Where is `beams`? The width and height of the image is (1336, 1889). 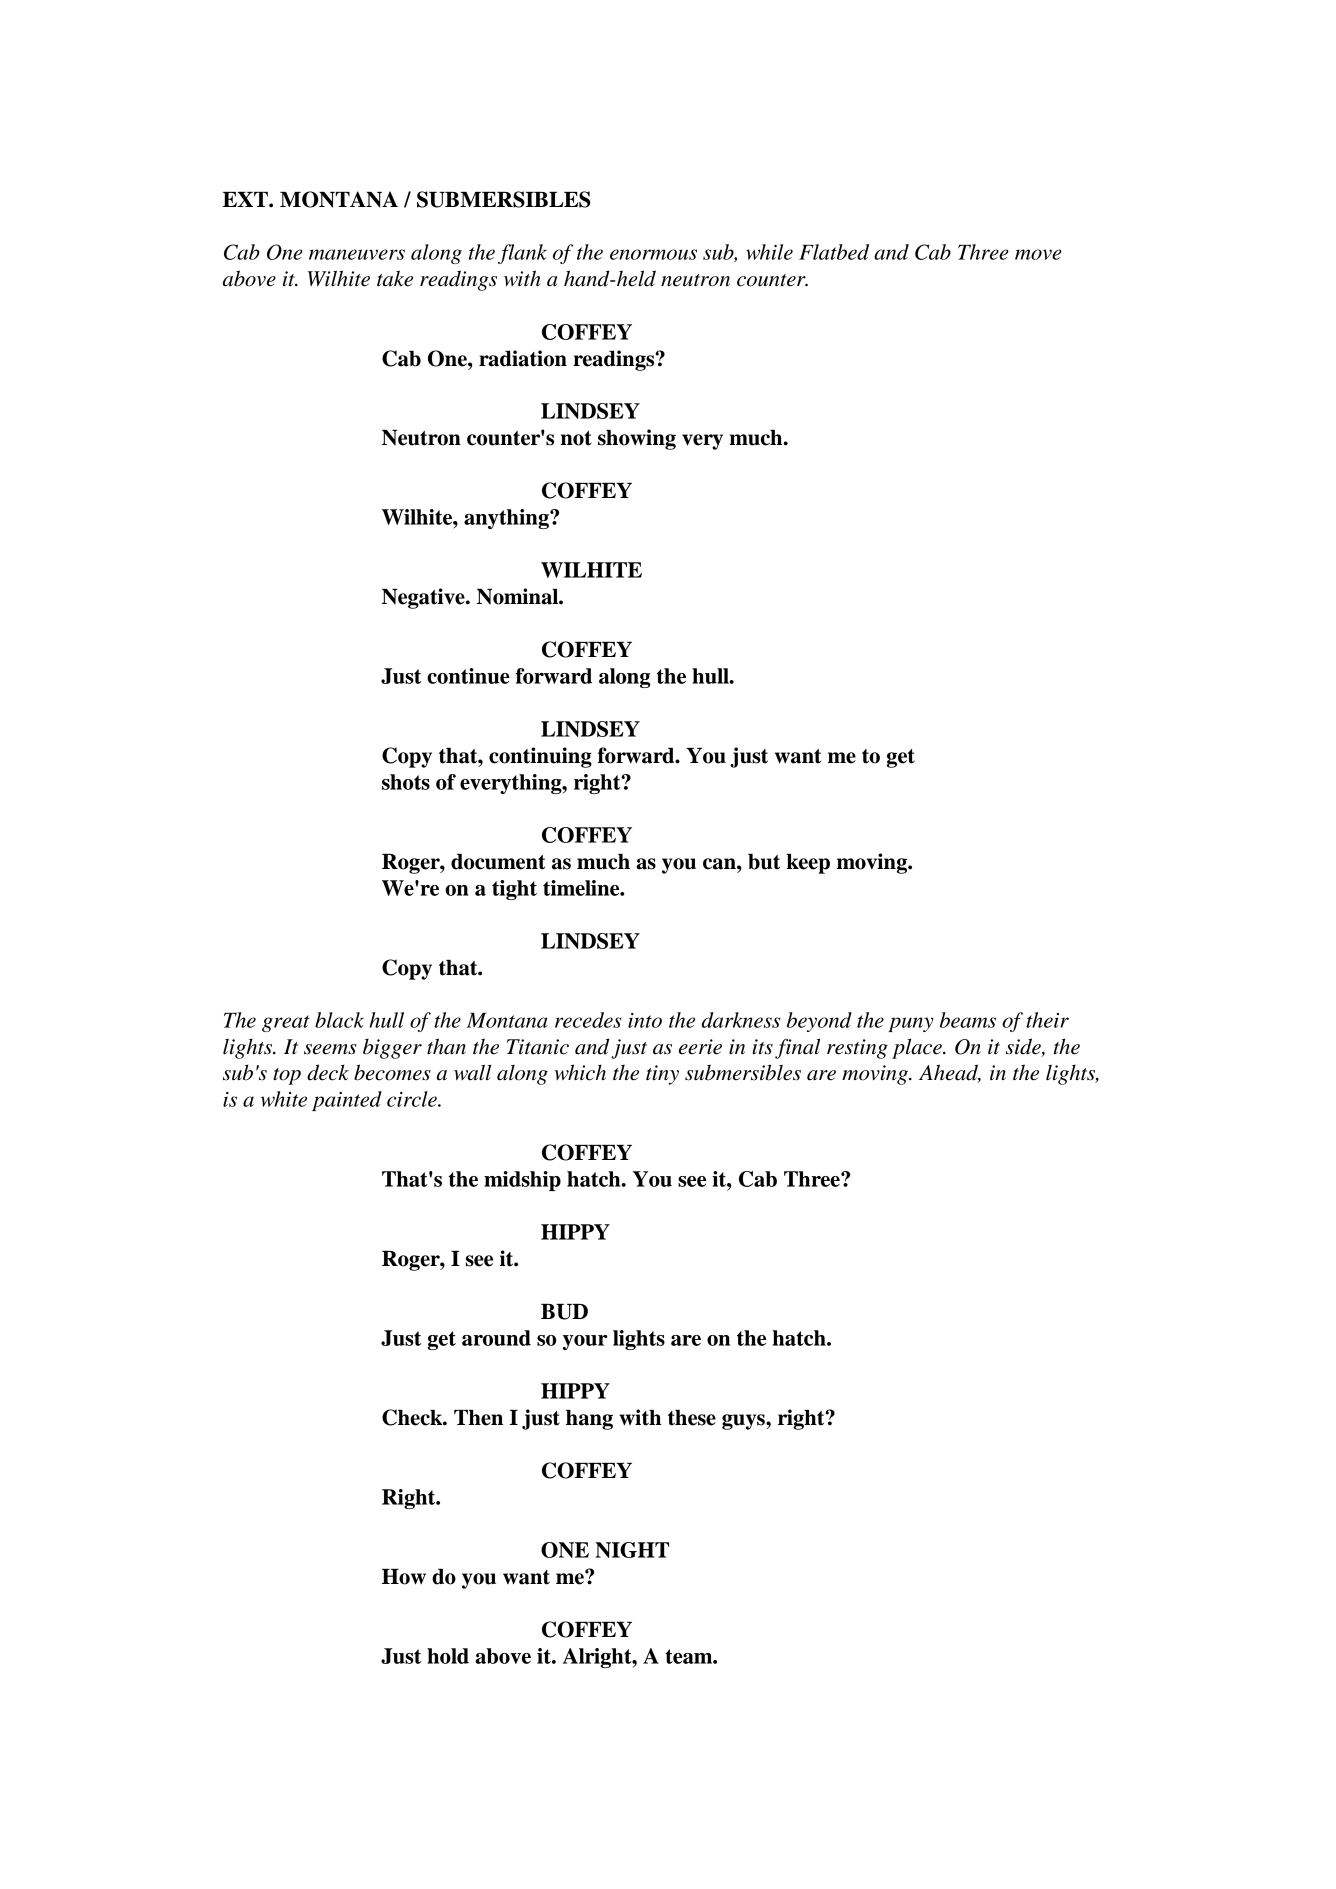 beams is located at coordinates (968, 1020).
